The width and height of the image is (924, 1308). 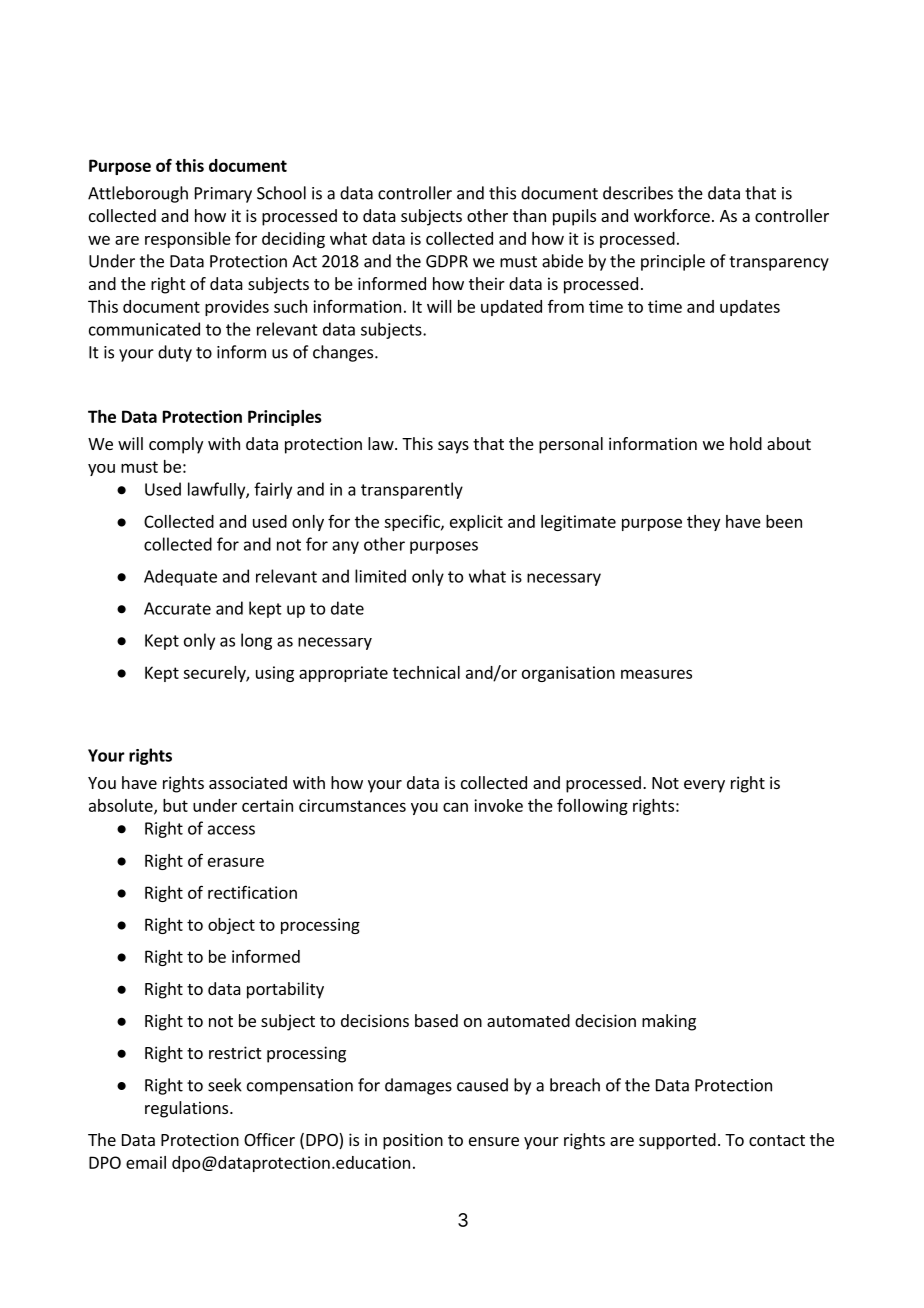 I want to click on Adequate, so click(x=180, y=577).
